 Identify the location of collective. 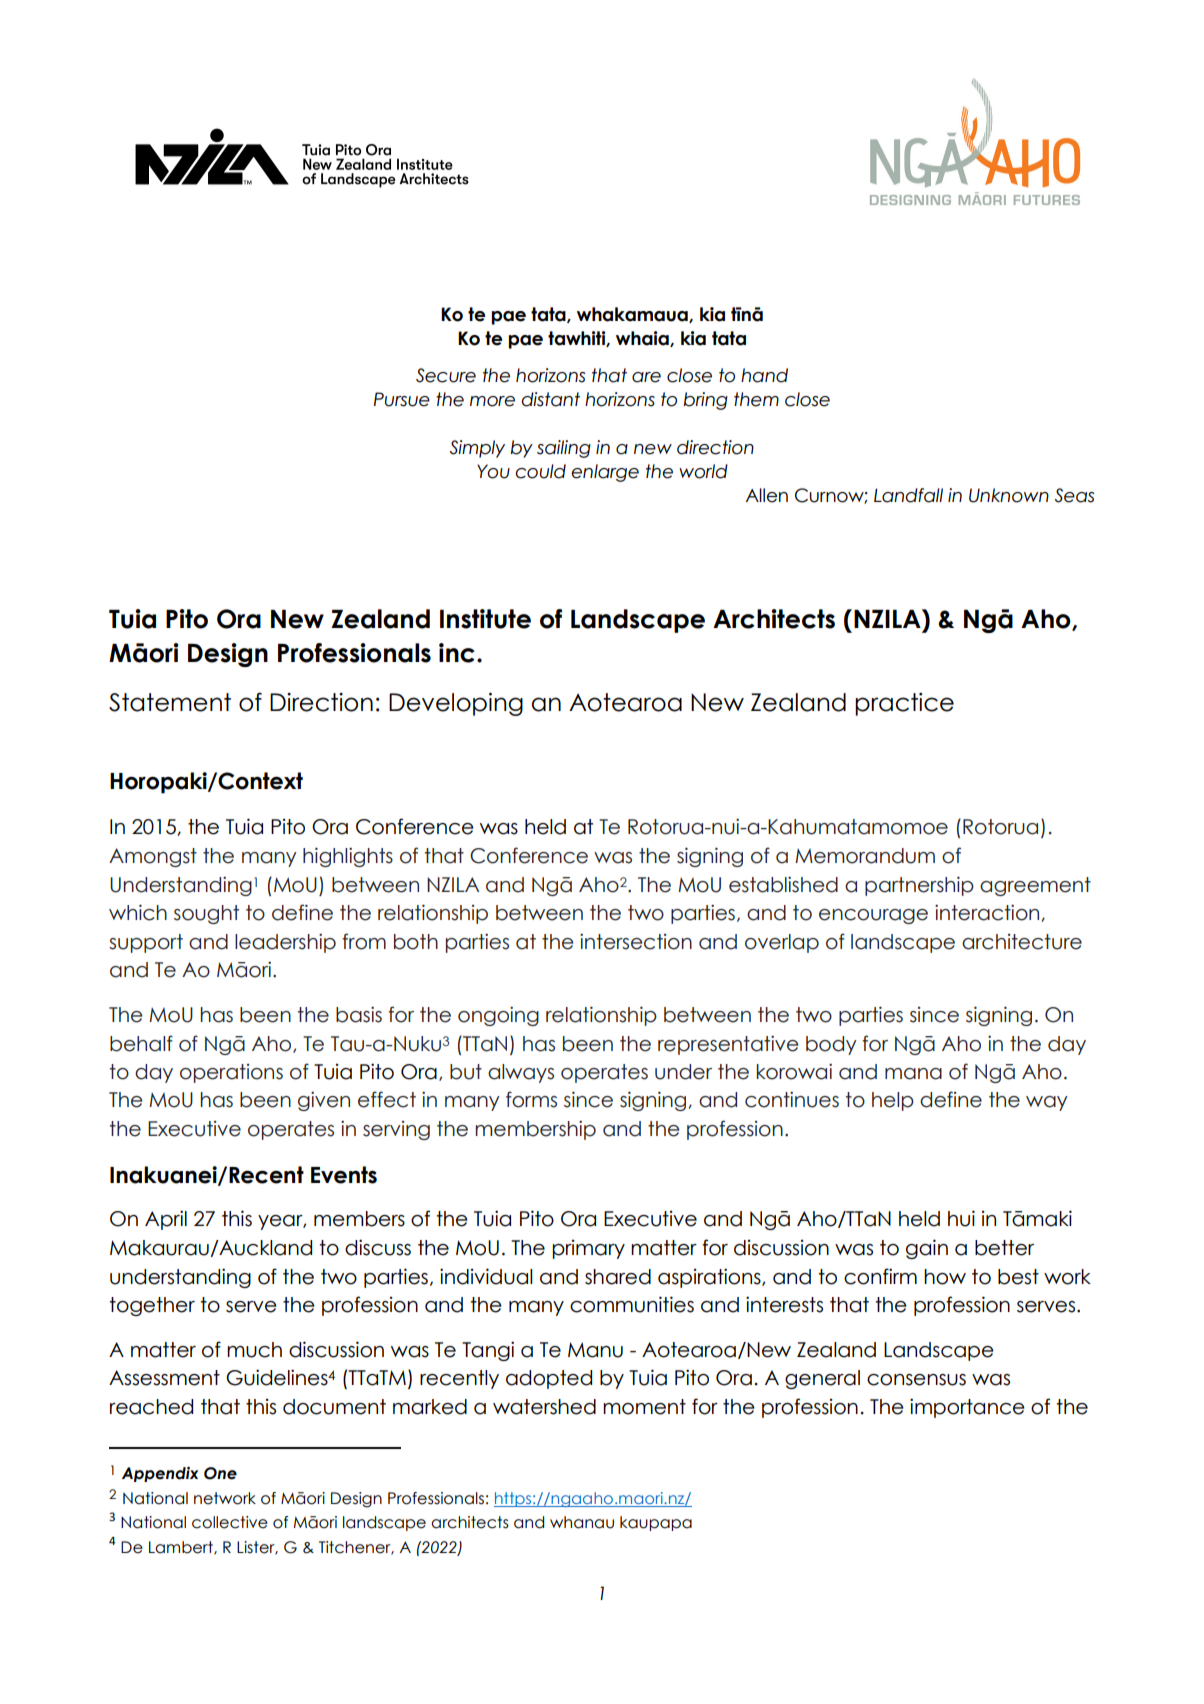
(230, 1522).
